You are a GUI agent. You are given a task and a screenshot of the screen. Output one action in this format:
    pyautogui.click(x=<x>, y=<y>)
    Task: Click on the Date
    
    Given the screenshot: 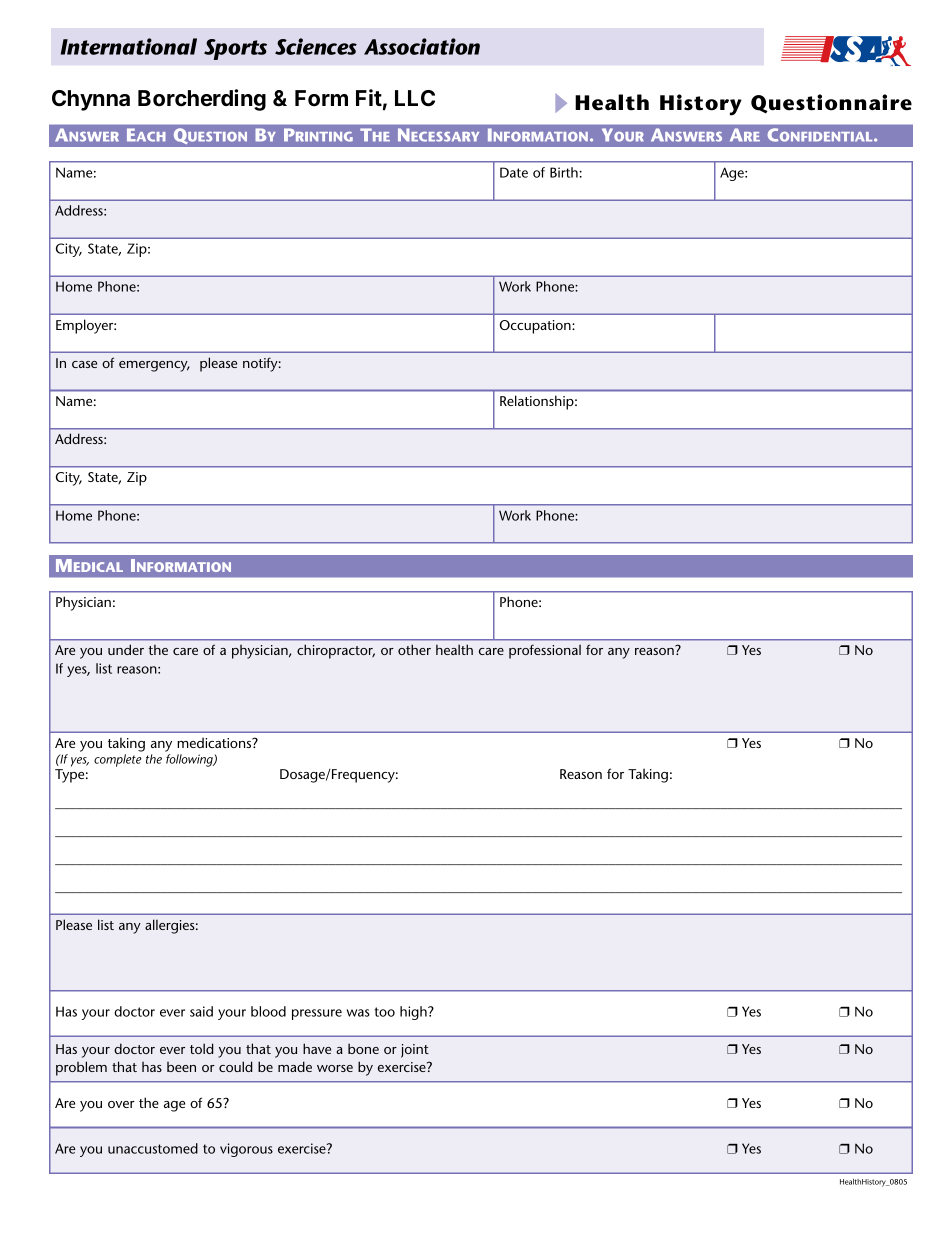 What is the action you would take?
    pyautogui.click(x=514, y=172)
